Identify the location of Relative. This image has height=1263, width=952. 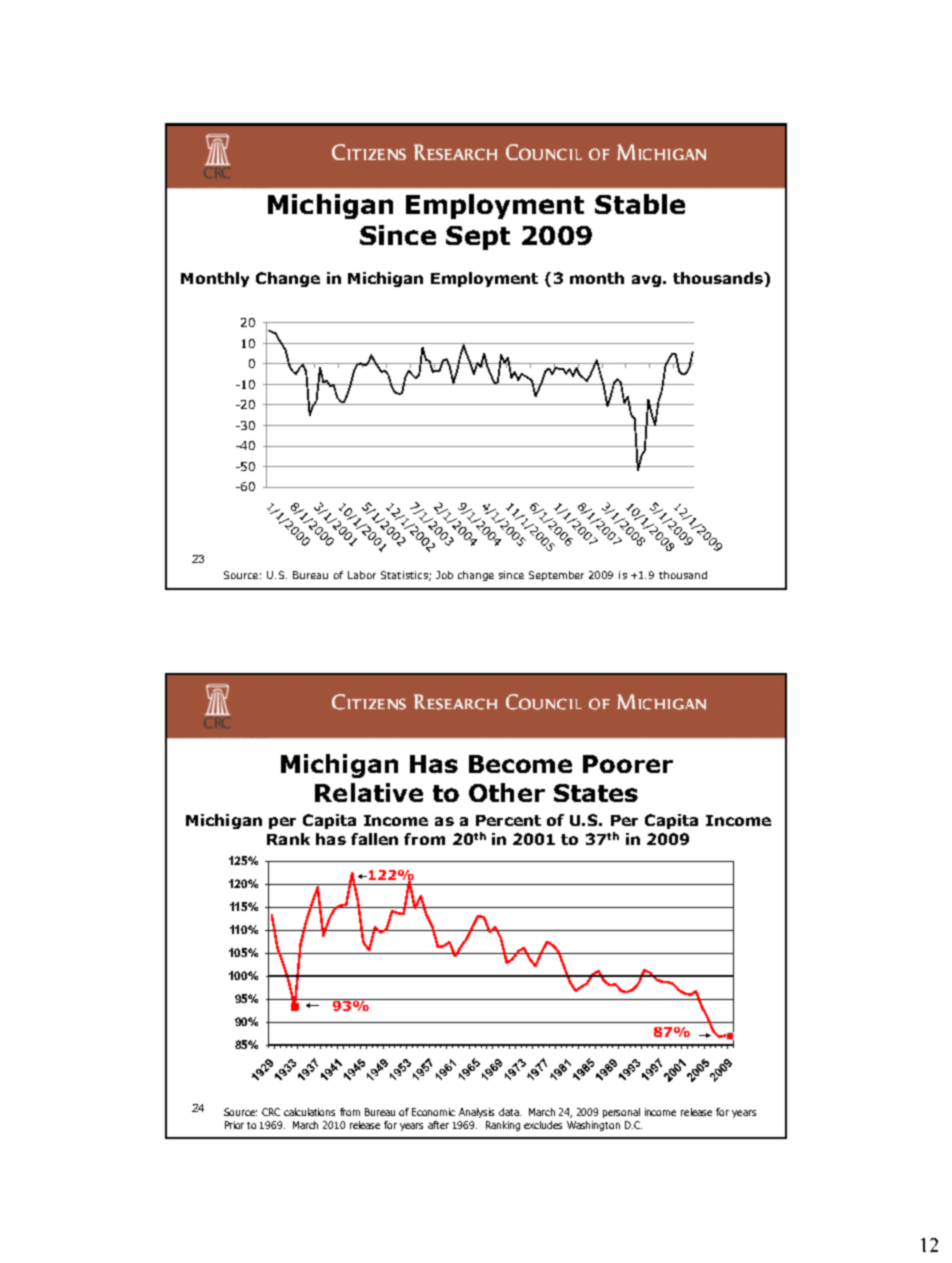
(369, 792).
